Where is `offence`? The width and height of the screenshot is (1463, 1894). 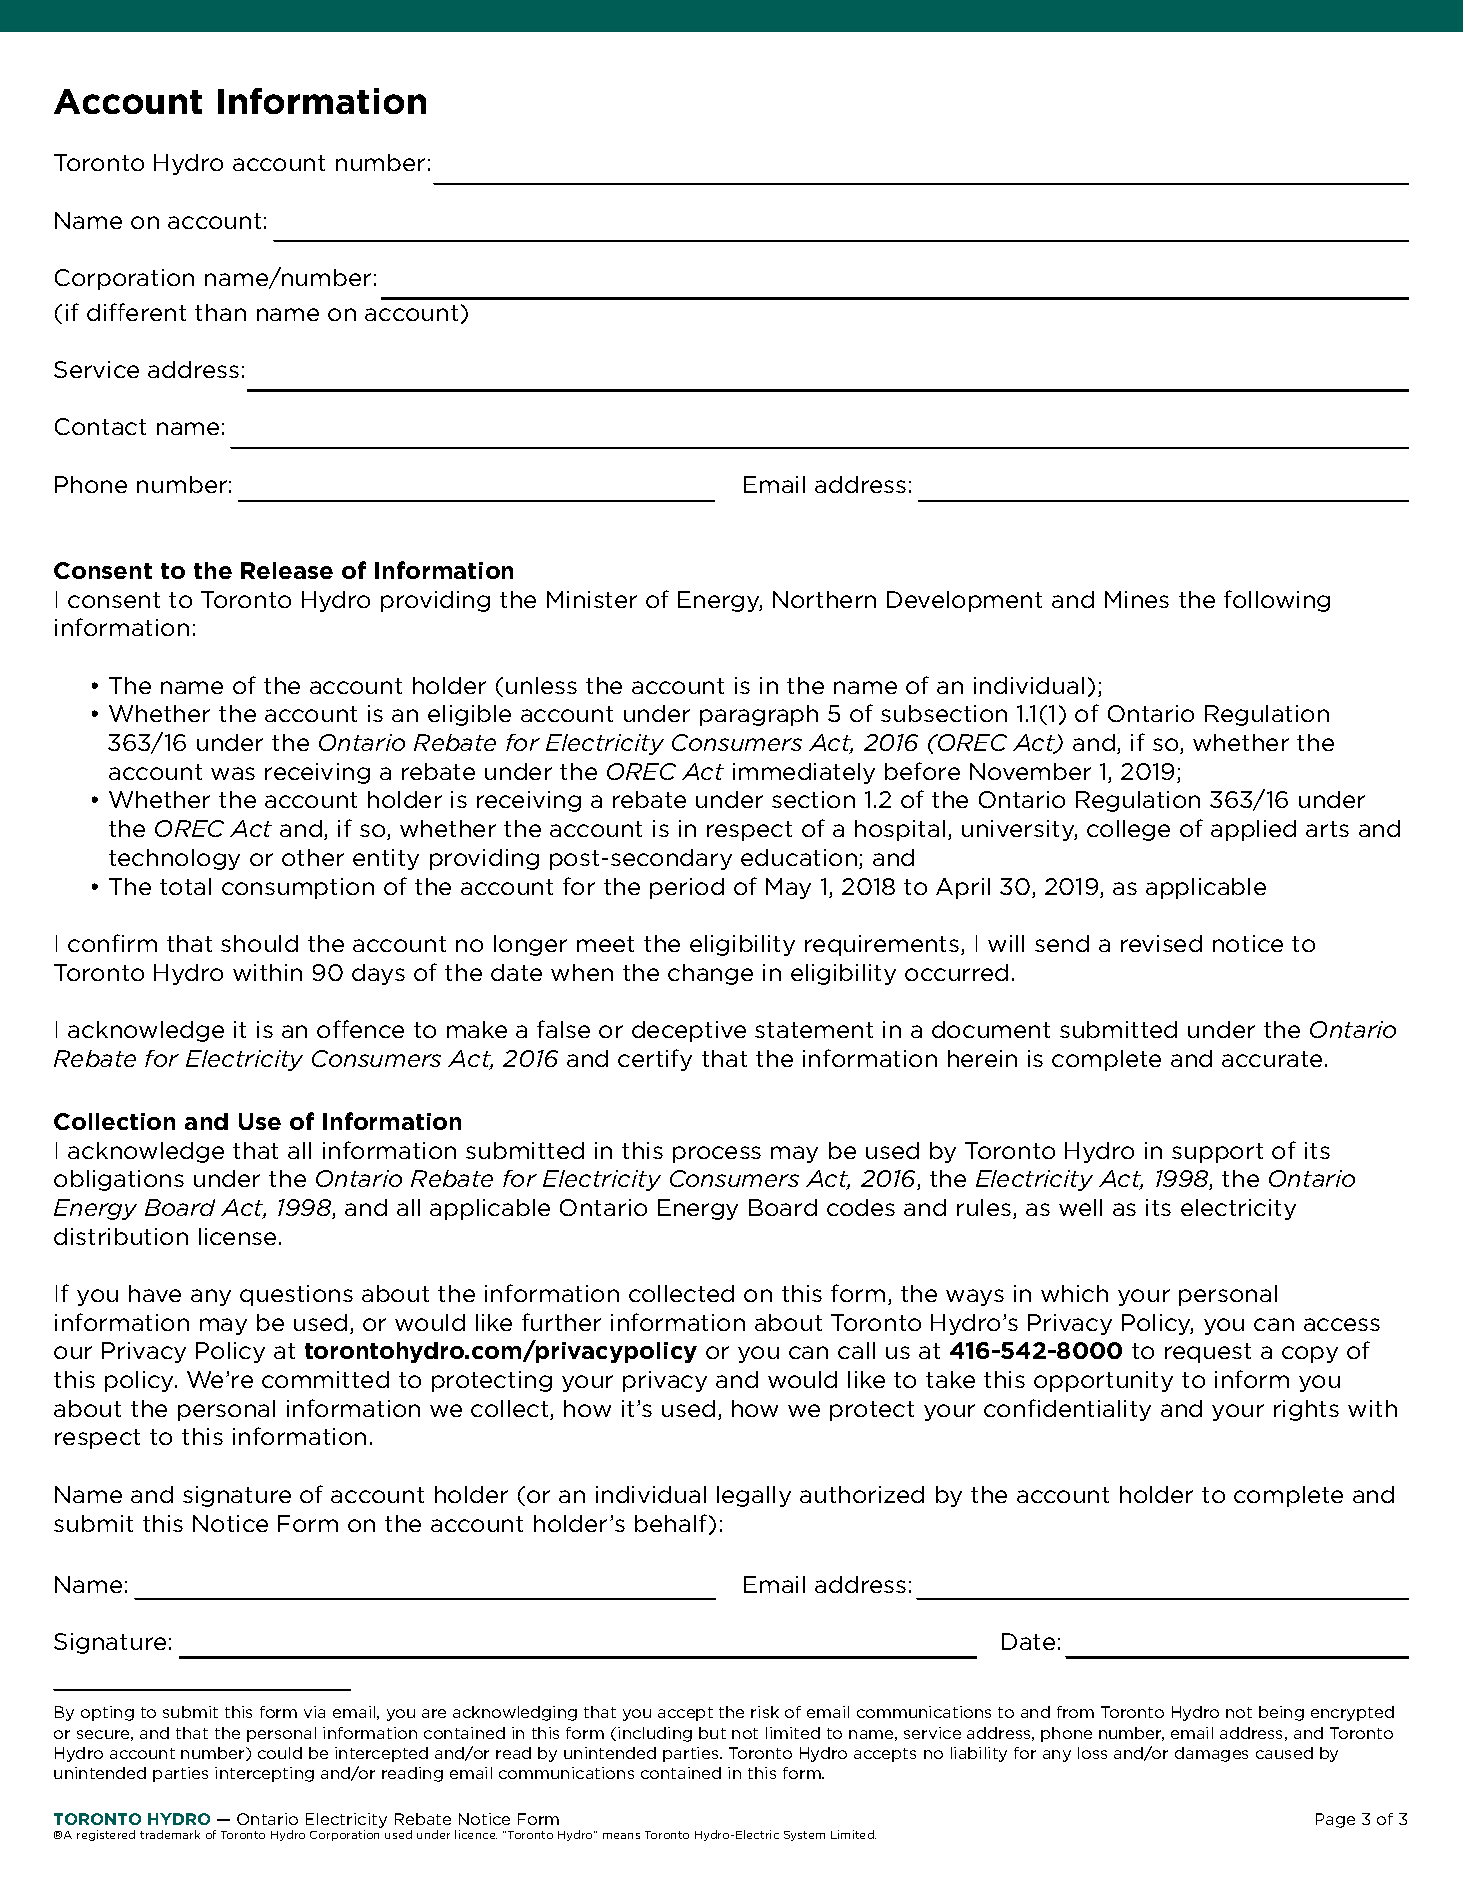 offence is located at coordinates (360, 1029).
